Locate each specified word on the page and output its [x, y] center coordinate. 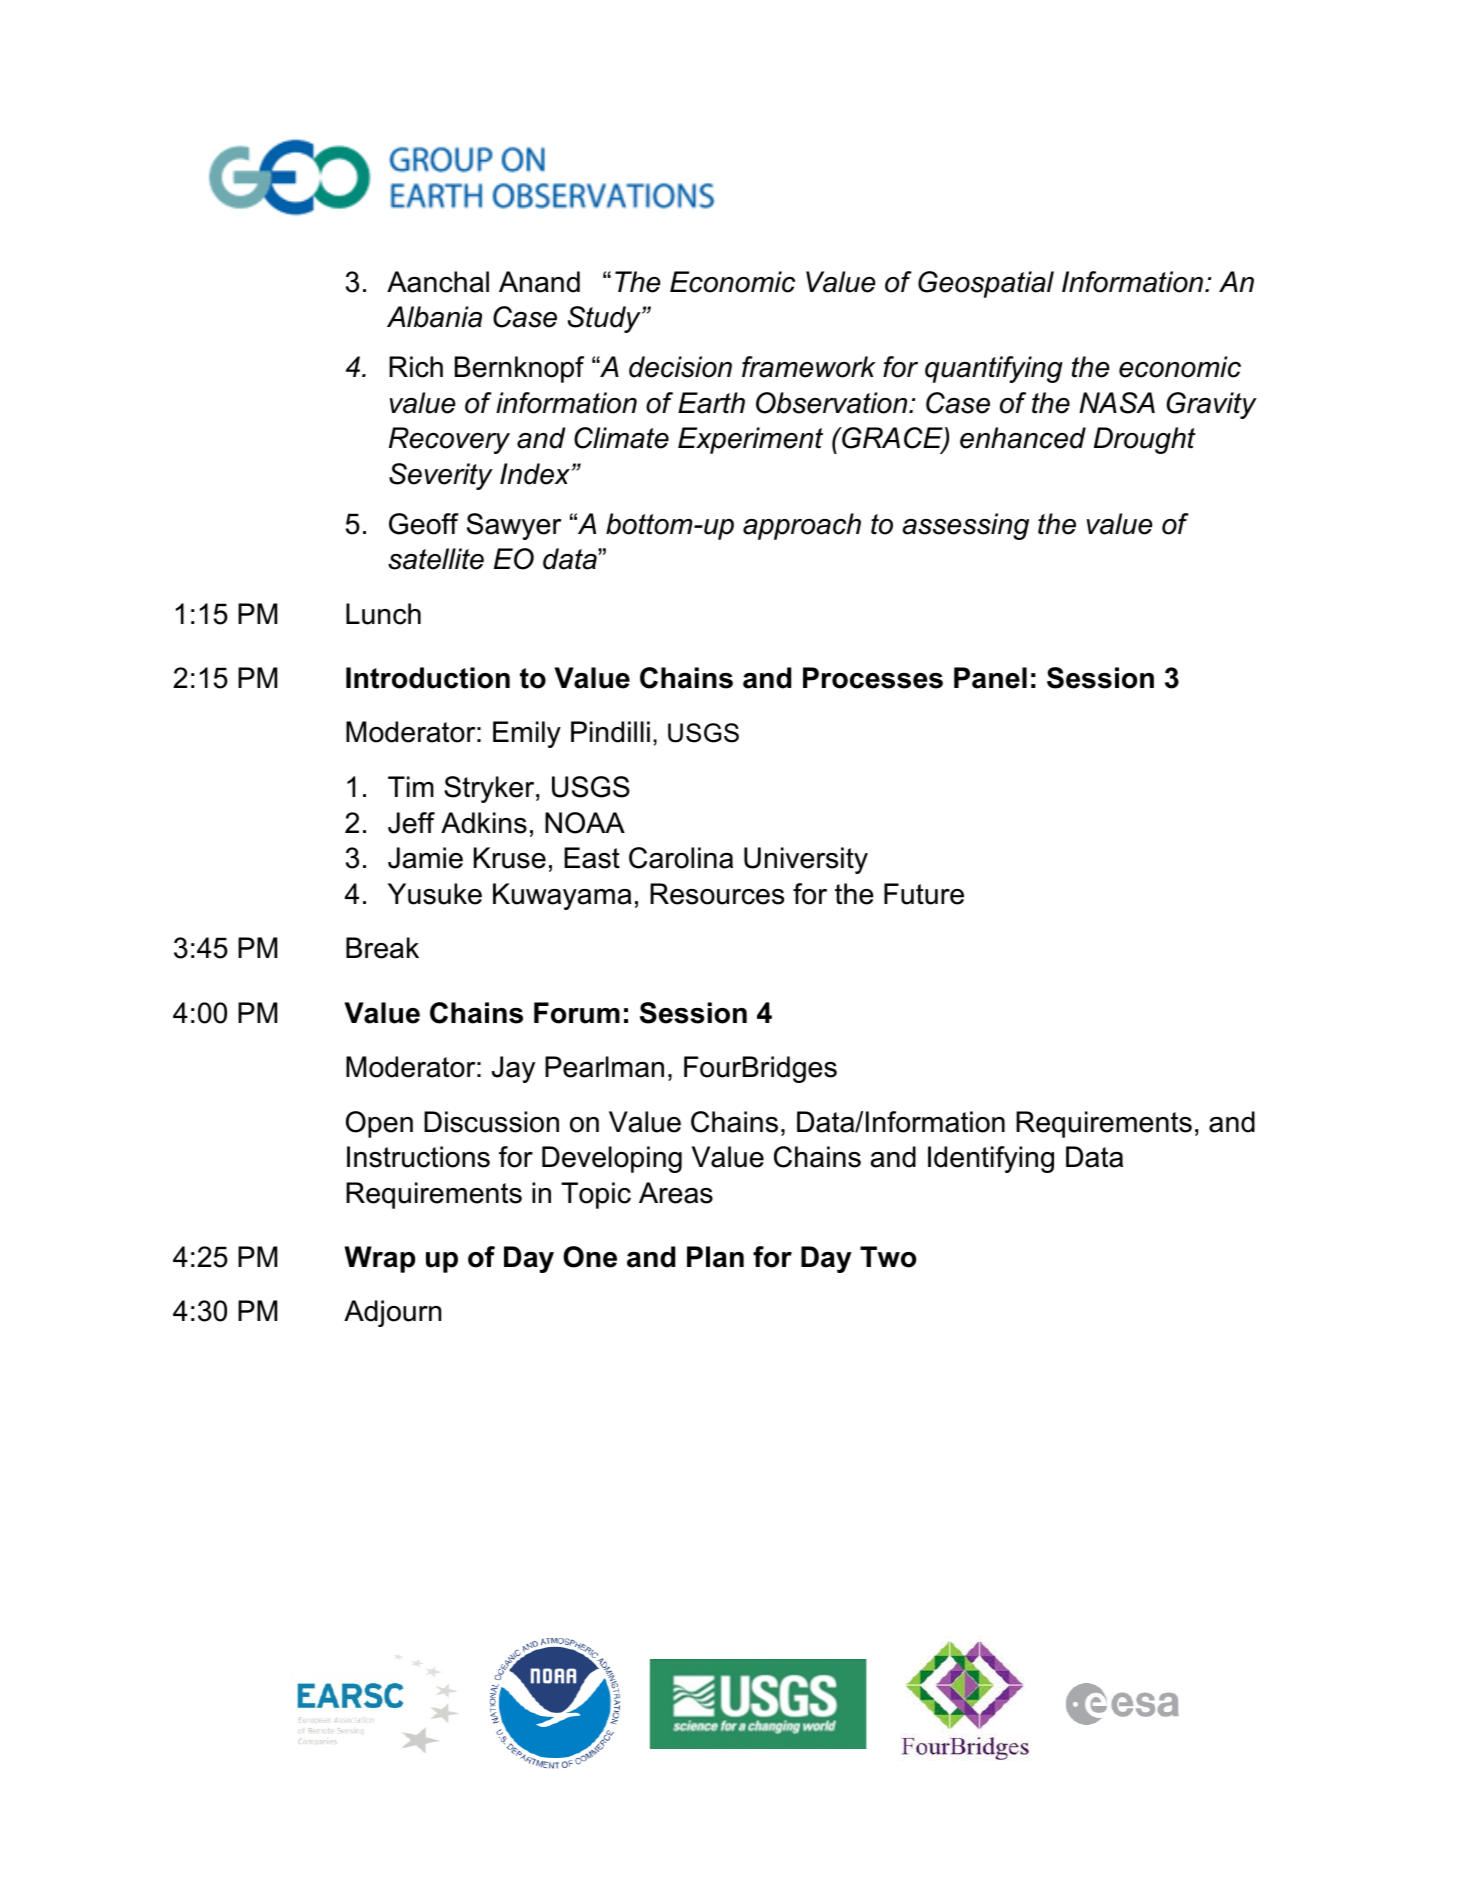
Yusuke [435, 894]
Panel [990, 678]
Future [924, 894]
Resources [717, 894]
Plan [715, 1257]
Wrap [380, 1259]
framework [809, 367]
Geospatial [986, 284]
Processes [873, 678]
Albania [434, 317]
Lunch [383, 614]
